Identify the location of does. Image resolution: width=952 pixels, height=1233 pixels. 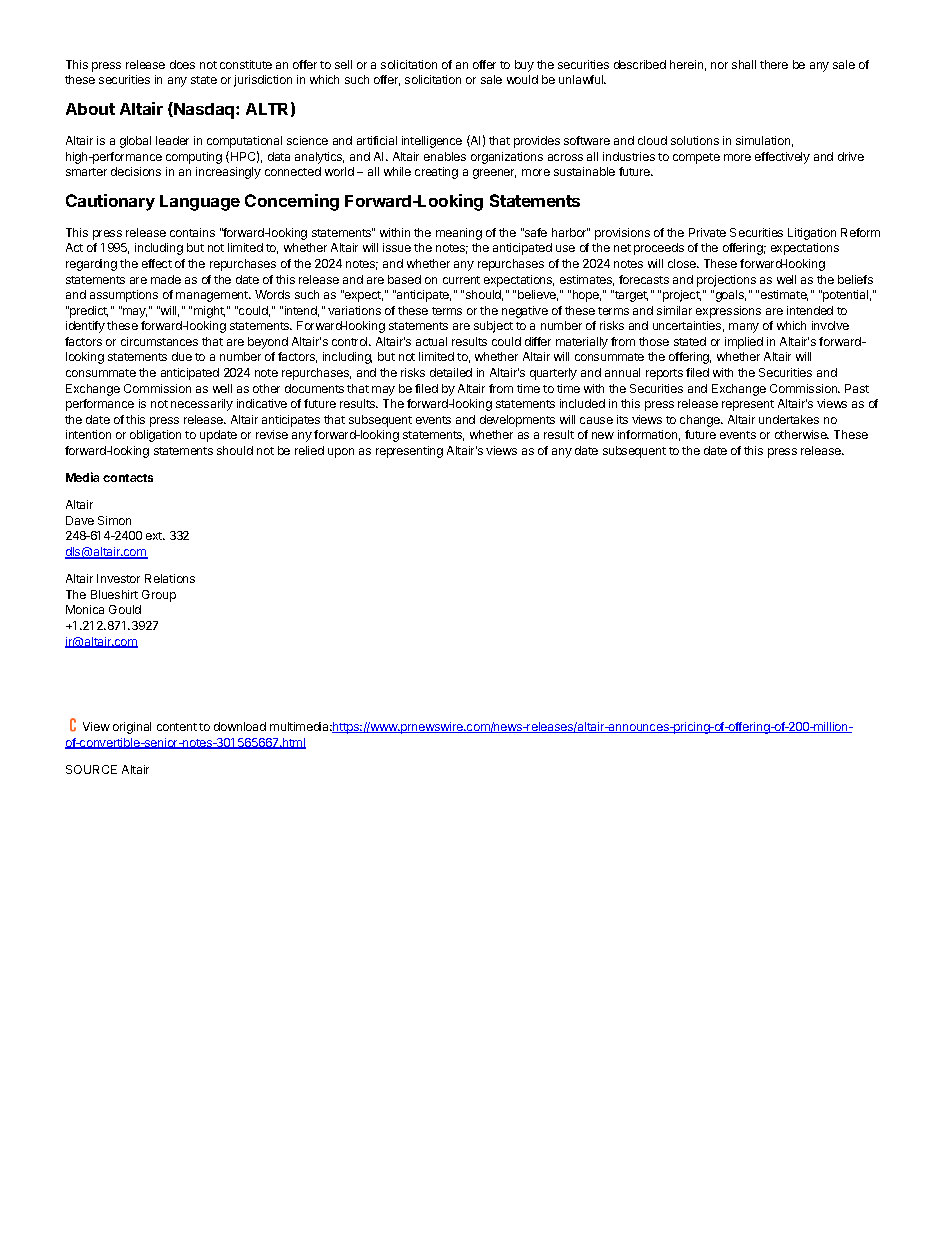
(182, 64).
